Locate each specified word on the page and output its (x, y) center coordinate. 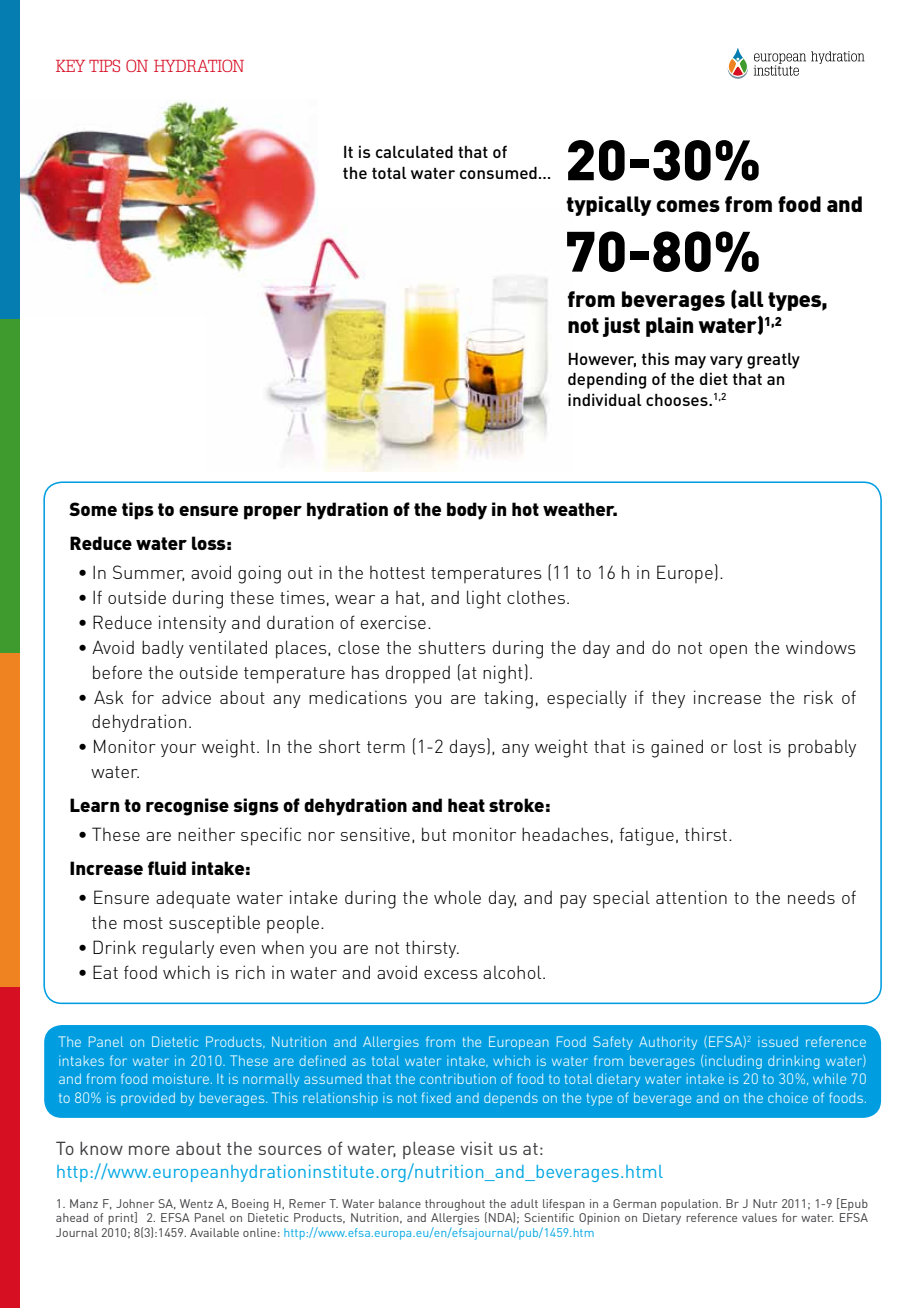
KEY (70, 66)
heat (466, 805)
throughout (456, 1206)
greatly (773, 361)
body (467, 511)
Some (93, 509)
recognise (187, 807)
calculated (414, 152)
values (759, 1217)
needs (811, 897)
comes (688, 206)
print (122, 1218)
